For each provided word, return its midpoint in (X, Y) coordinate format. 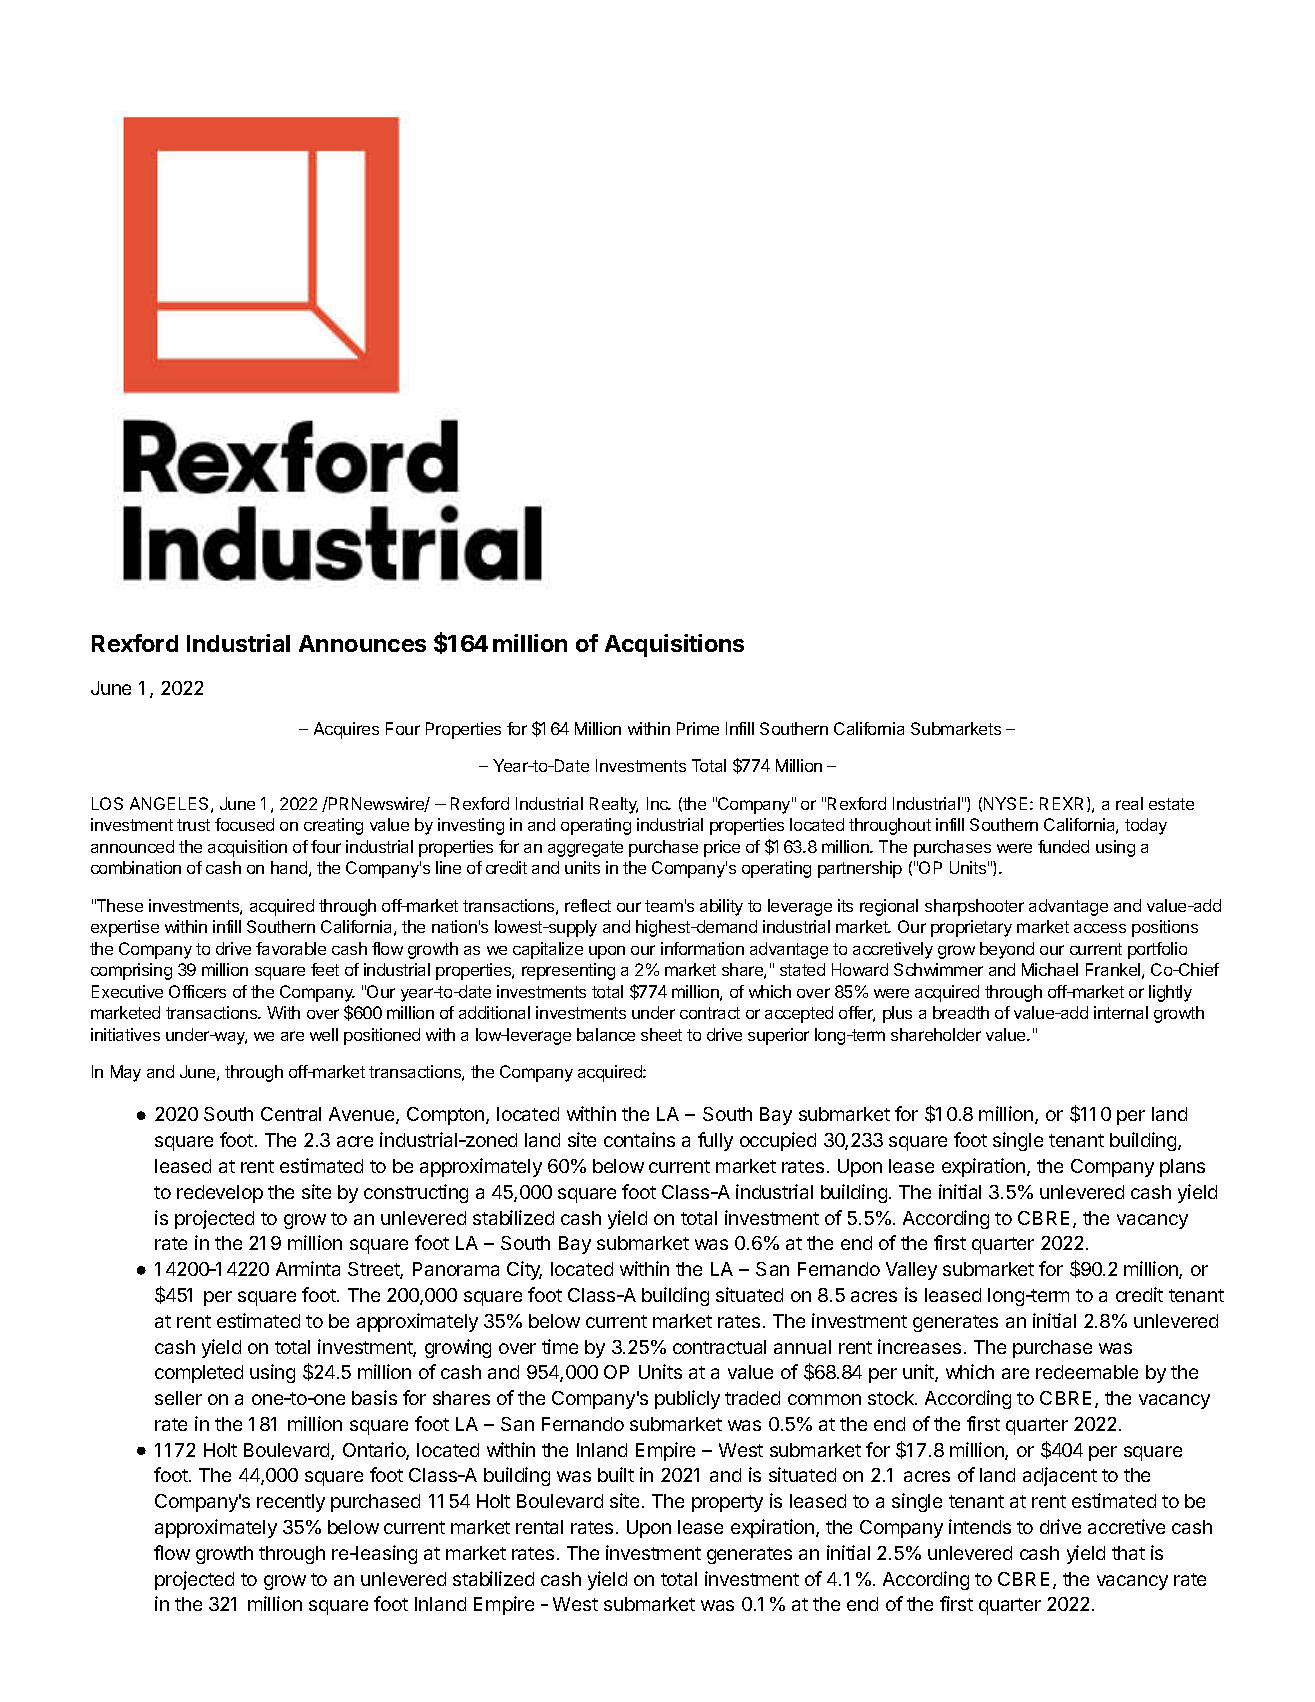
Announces (362, 643)
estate (1171, 804)
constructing (416, 1193)
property (727, 1503)
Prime (698, 728)
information (702, 948)
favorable (291, 948)
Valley (911, 1271)
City (524, 1270)
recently (291, 1503)
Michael (1050, 969)
